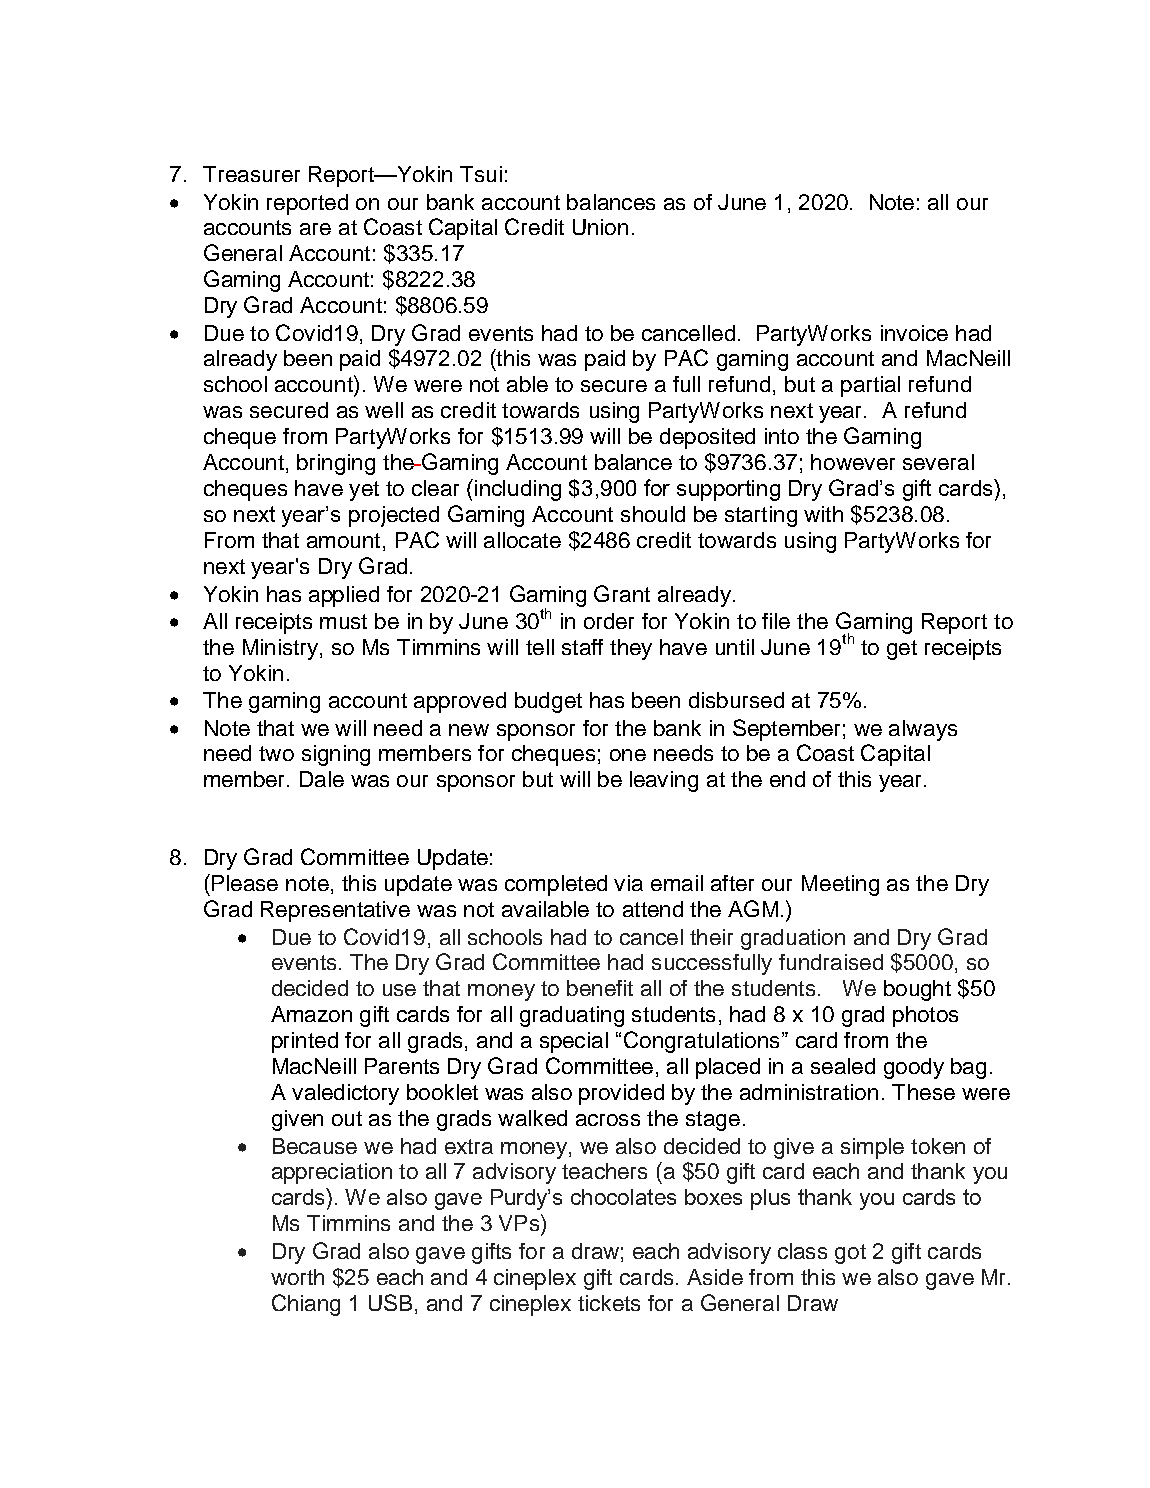  What do you see at coordinates (923, 730) in the page?
I see `always` at bounding box center [923, 730].
